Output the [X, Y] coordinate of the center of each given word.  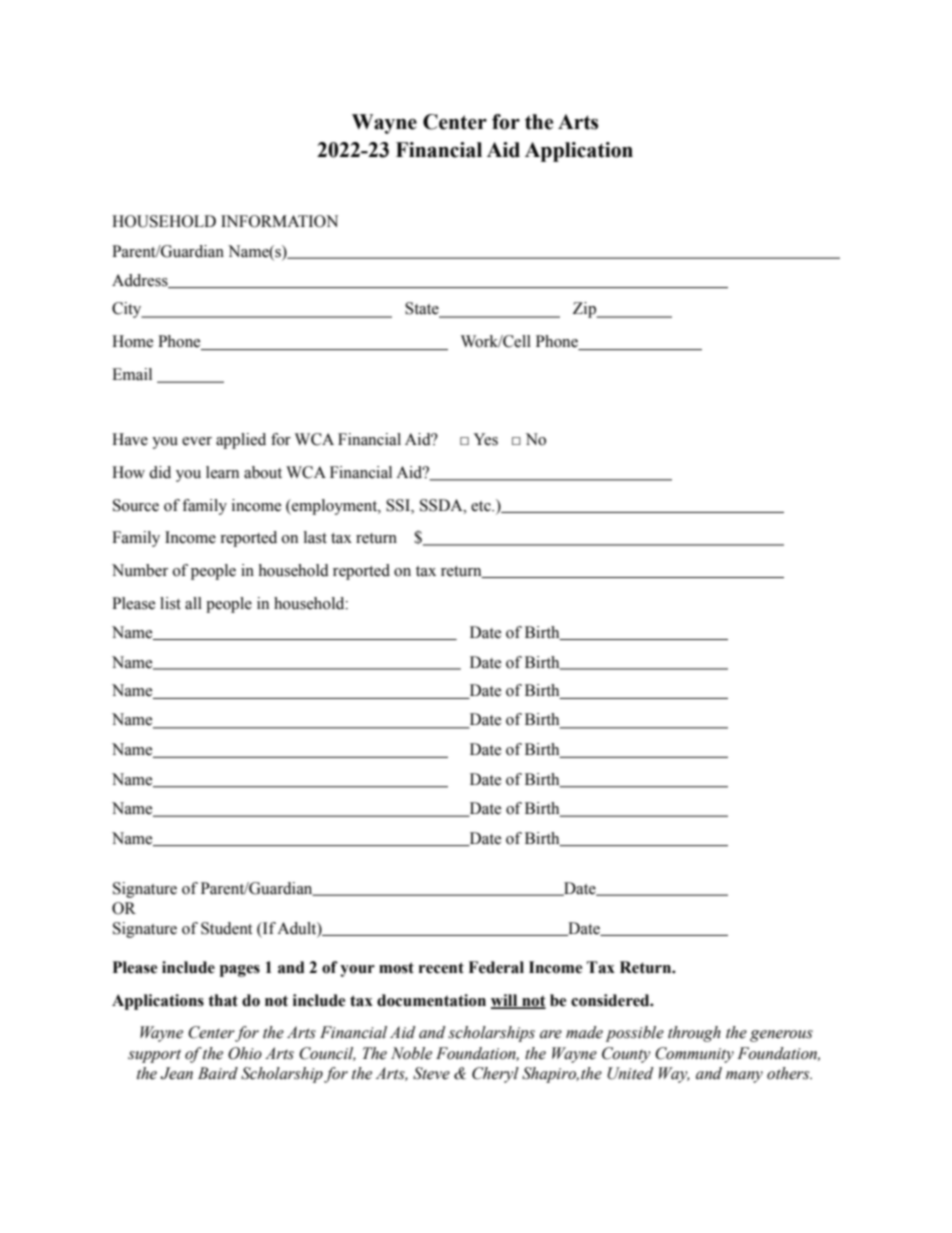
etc [482, 506]
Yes [485, 439]
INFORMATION [279, 221]
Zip [585, 310]
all [193, 603]
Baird [218, 1073]
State [423, 309]
